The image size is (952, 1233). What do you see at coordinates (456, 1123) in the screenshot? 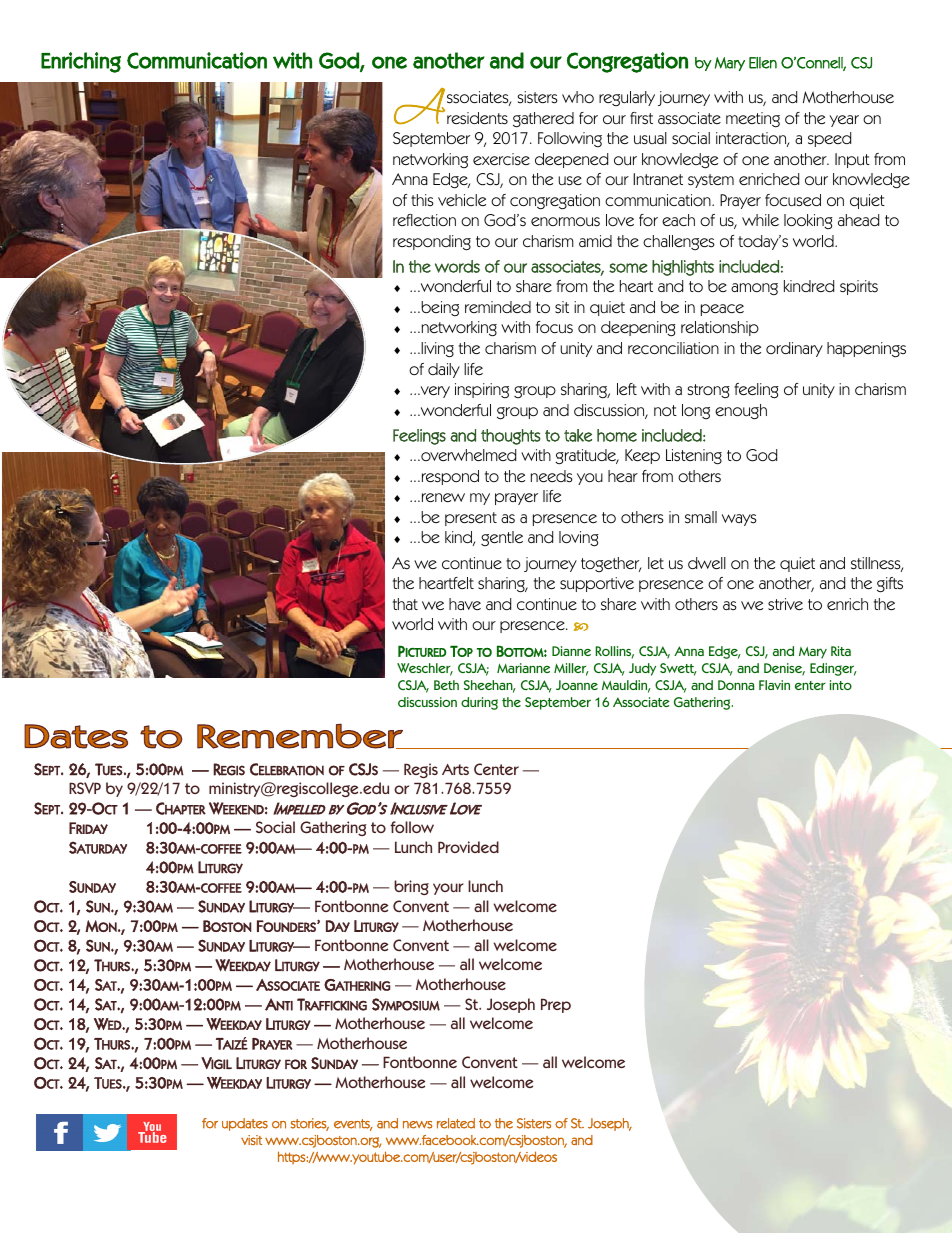
I see `related` at bounding box center [456, 1123].
